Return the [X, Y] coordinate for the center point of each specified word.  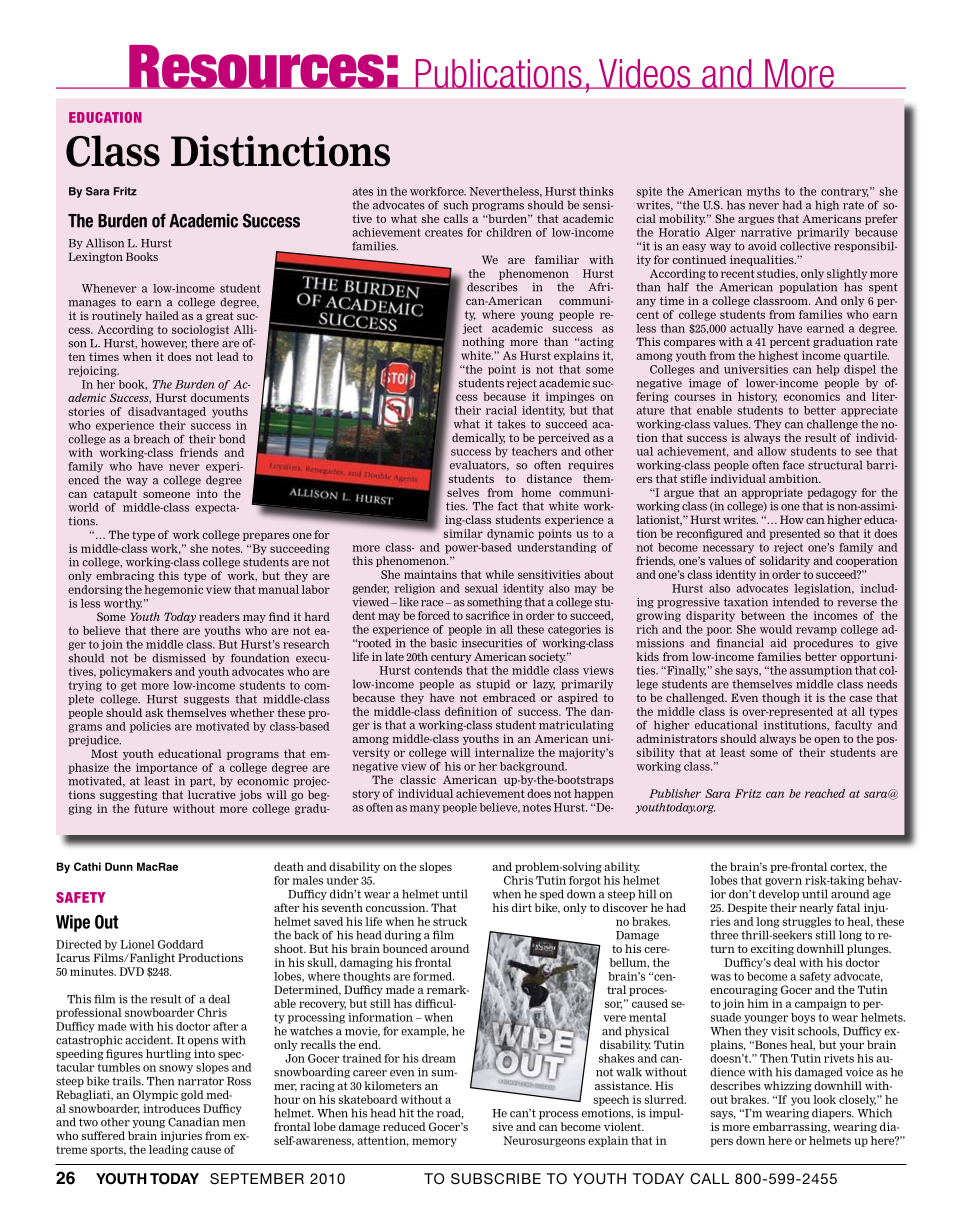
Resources [257, 67]
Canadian [193, 1122]
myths [763, 192]
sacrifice [488, 615]
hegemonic [173, 590]
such [456, 205]
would [776, 629]
